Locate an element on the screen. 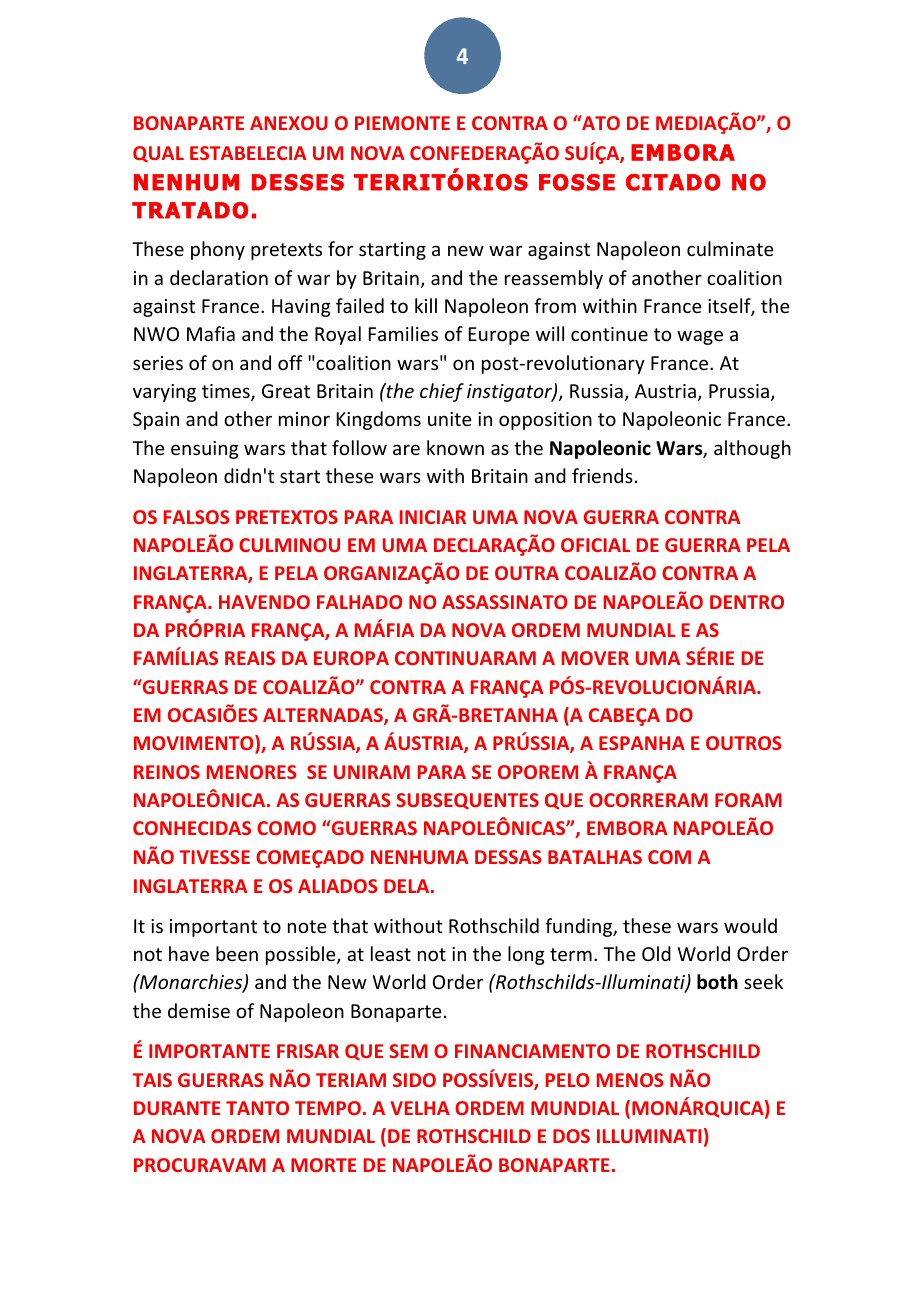 The height and width of the screenshot is (1308, 924). TANTO is located at coordinates (257, 1108).
